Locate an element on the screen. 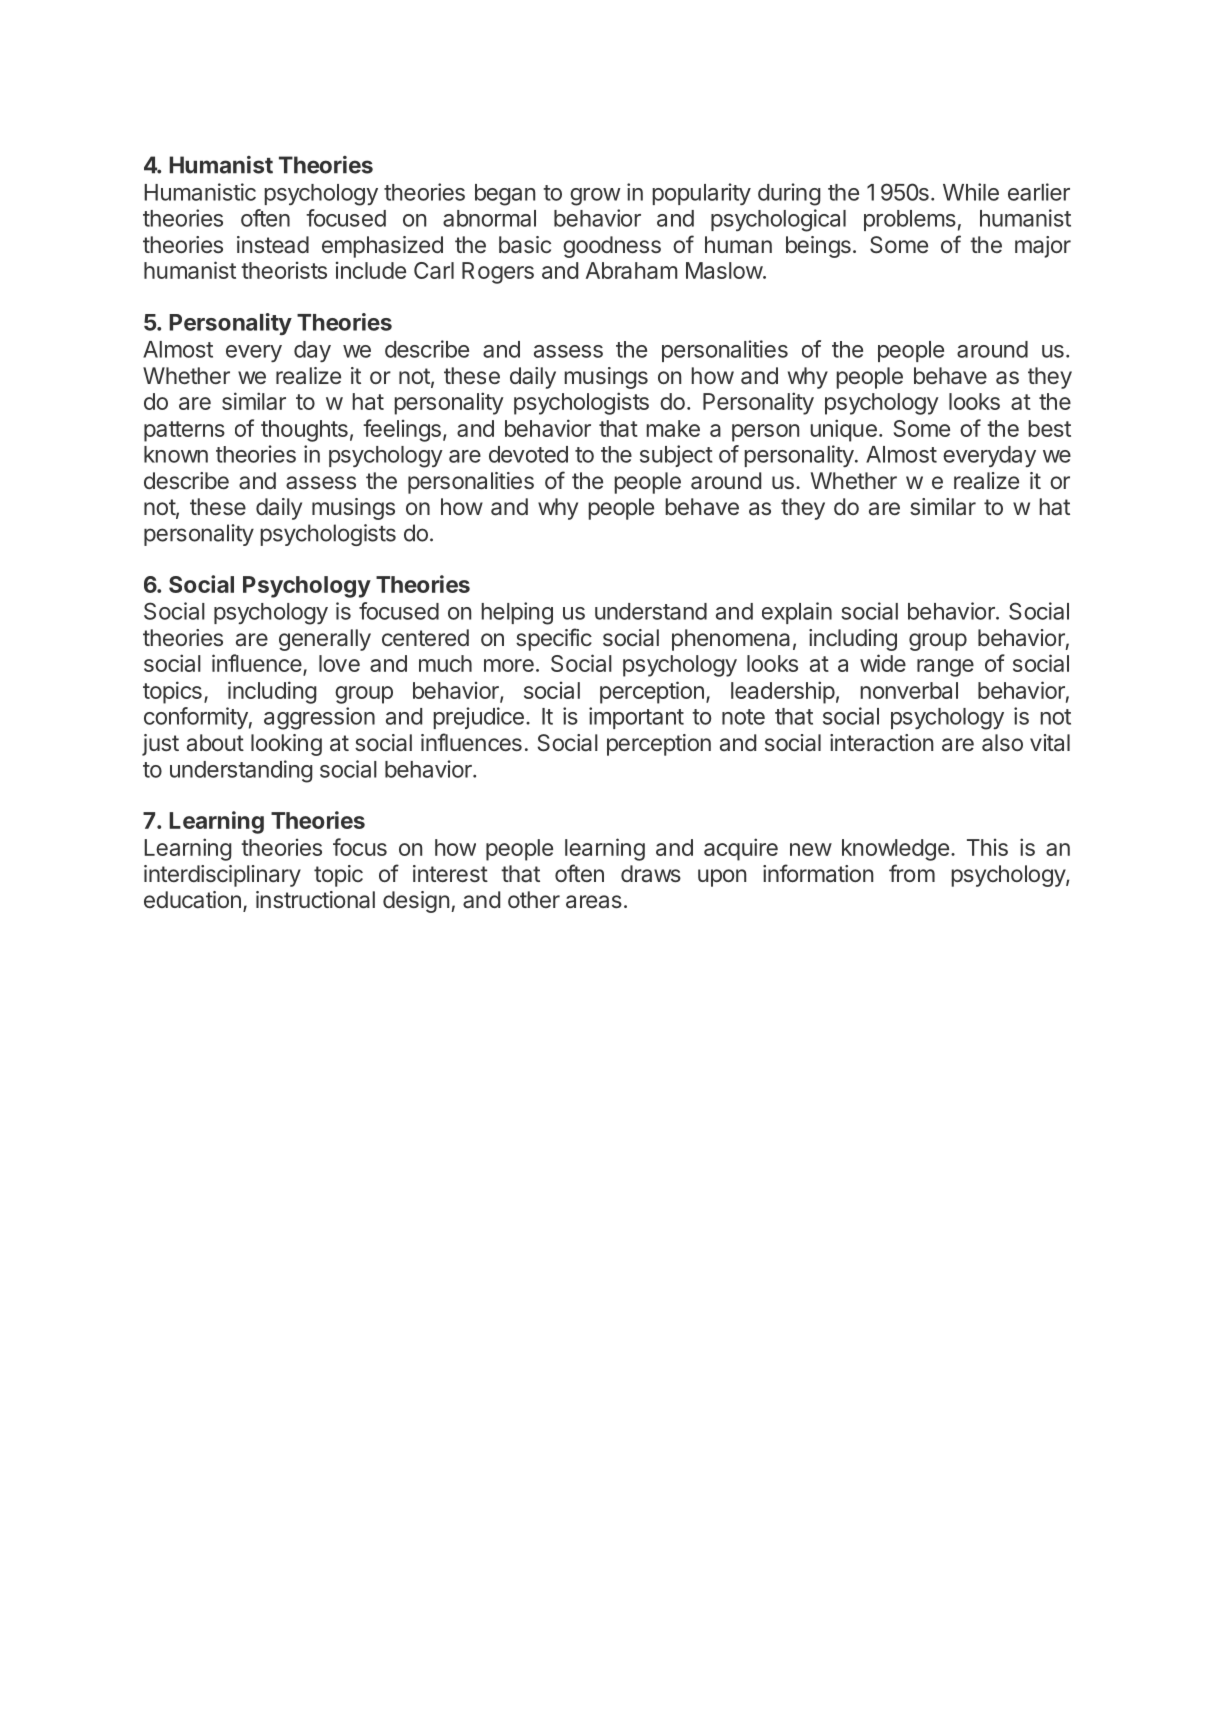 This screenshot has height=1715, width=1212. instead is located at coordinates (273, 245).
